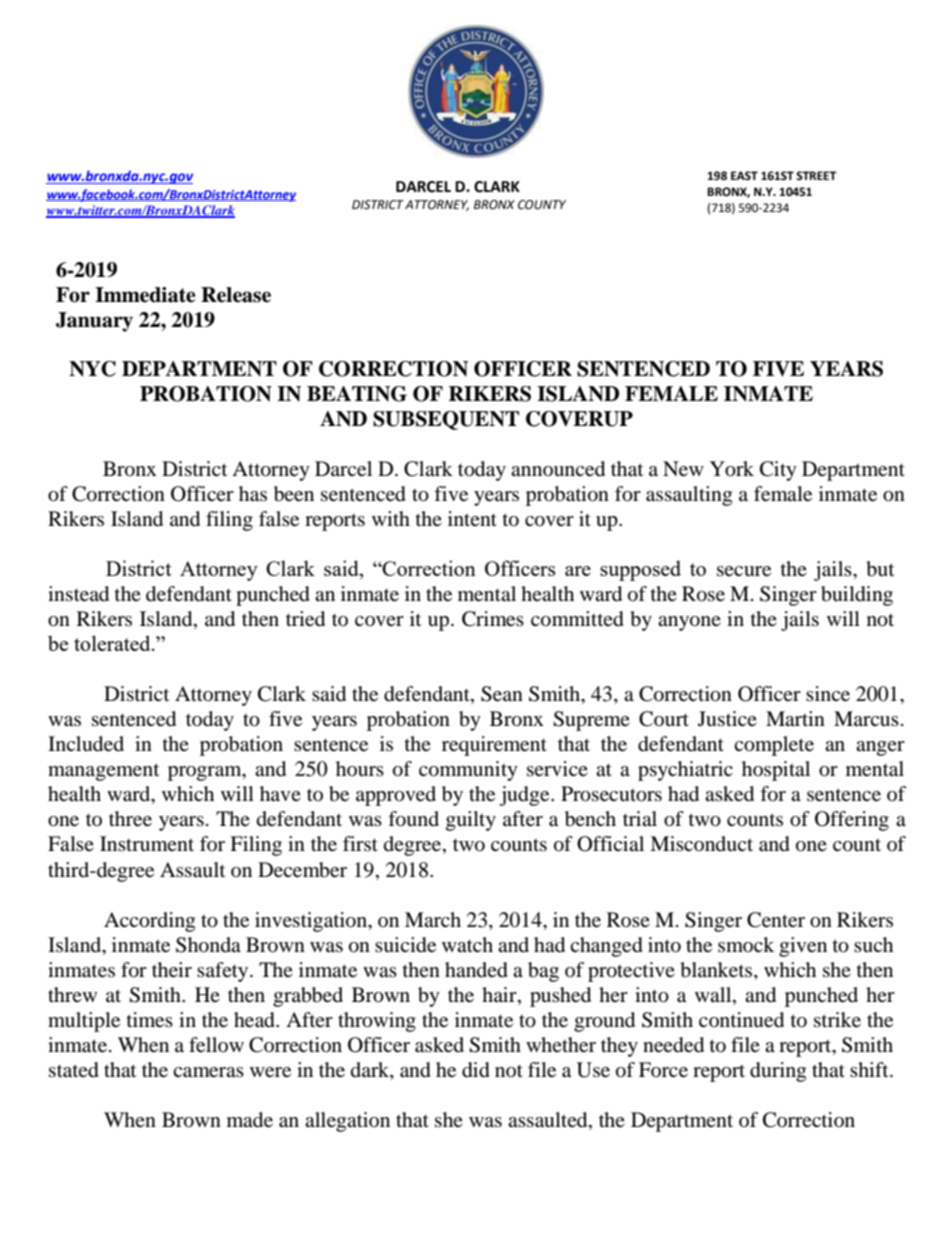 Image resolution: width=952 pixels, height=1233 pixels. I want to click on Center, so click(776, 920).
